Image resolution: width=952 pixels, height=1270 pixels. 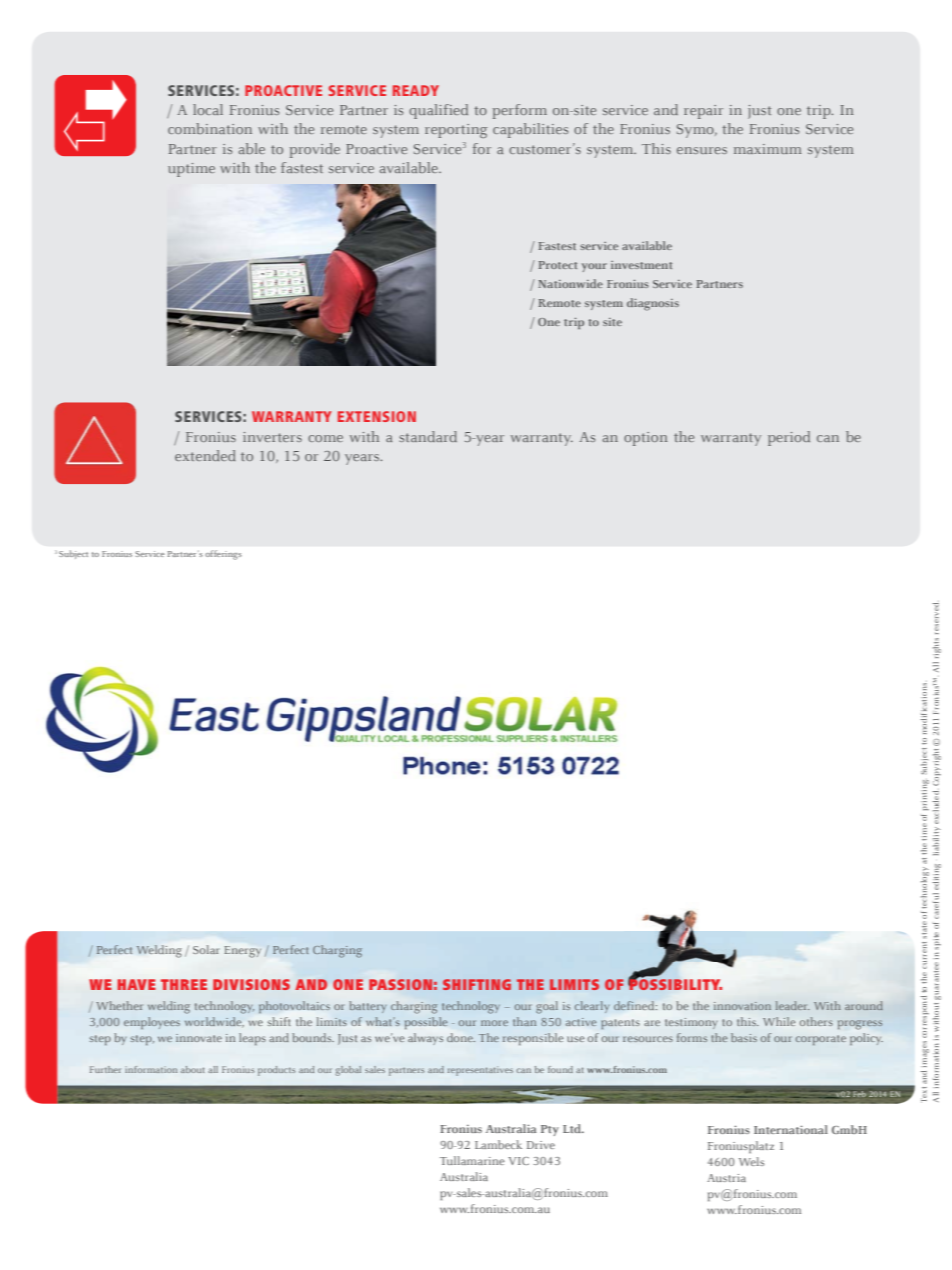 What do you see at coordinates (456, 131) in the screenshot?
I see `reporting` at bounding box center [456, 131].
